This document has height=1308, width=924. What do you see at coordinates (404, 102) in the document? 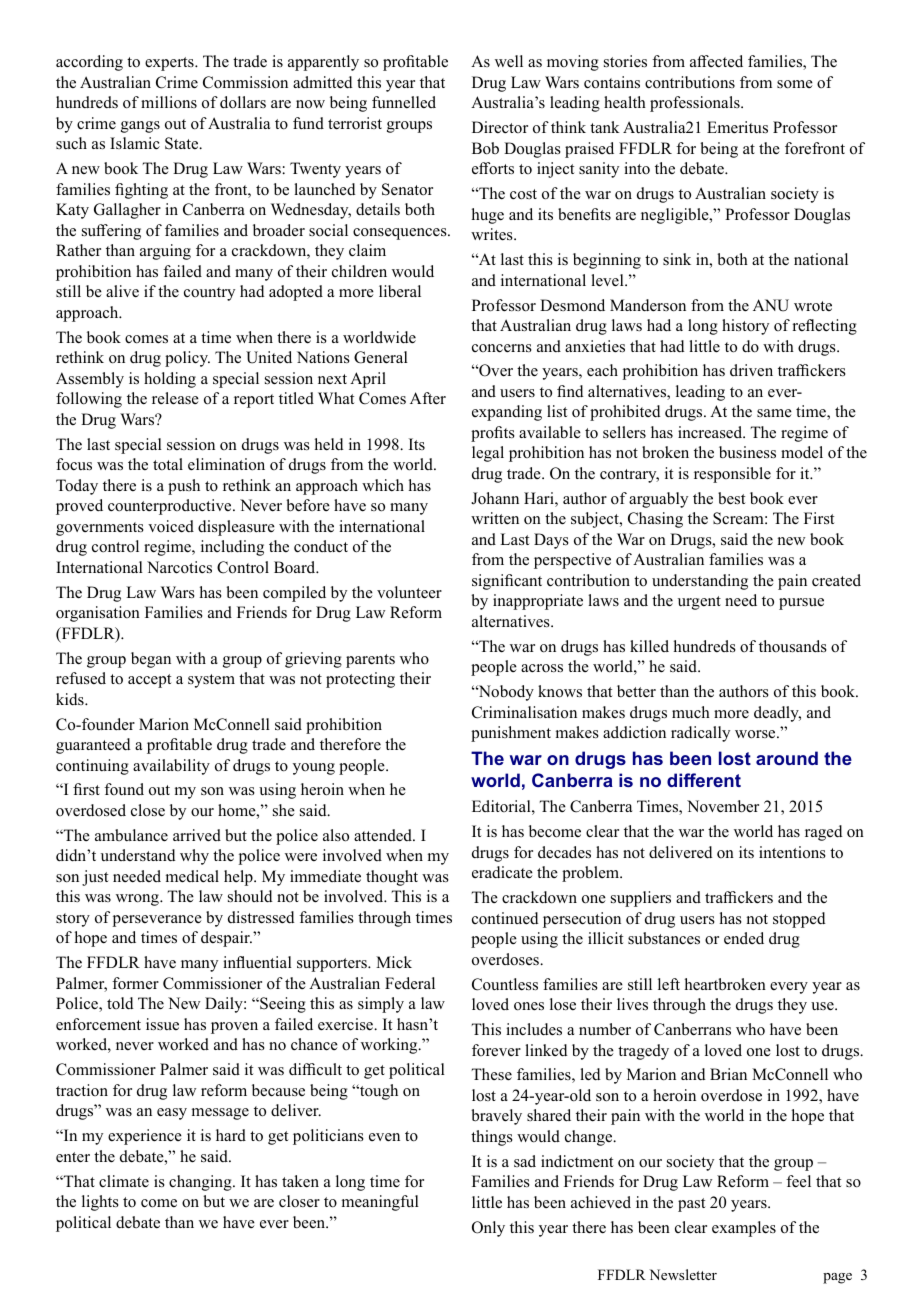
I see `funnelled` at bounding box center [404, 102].
